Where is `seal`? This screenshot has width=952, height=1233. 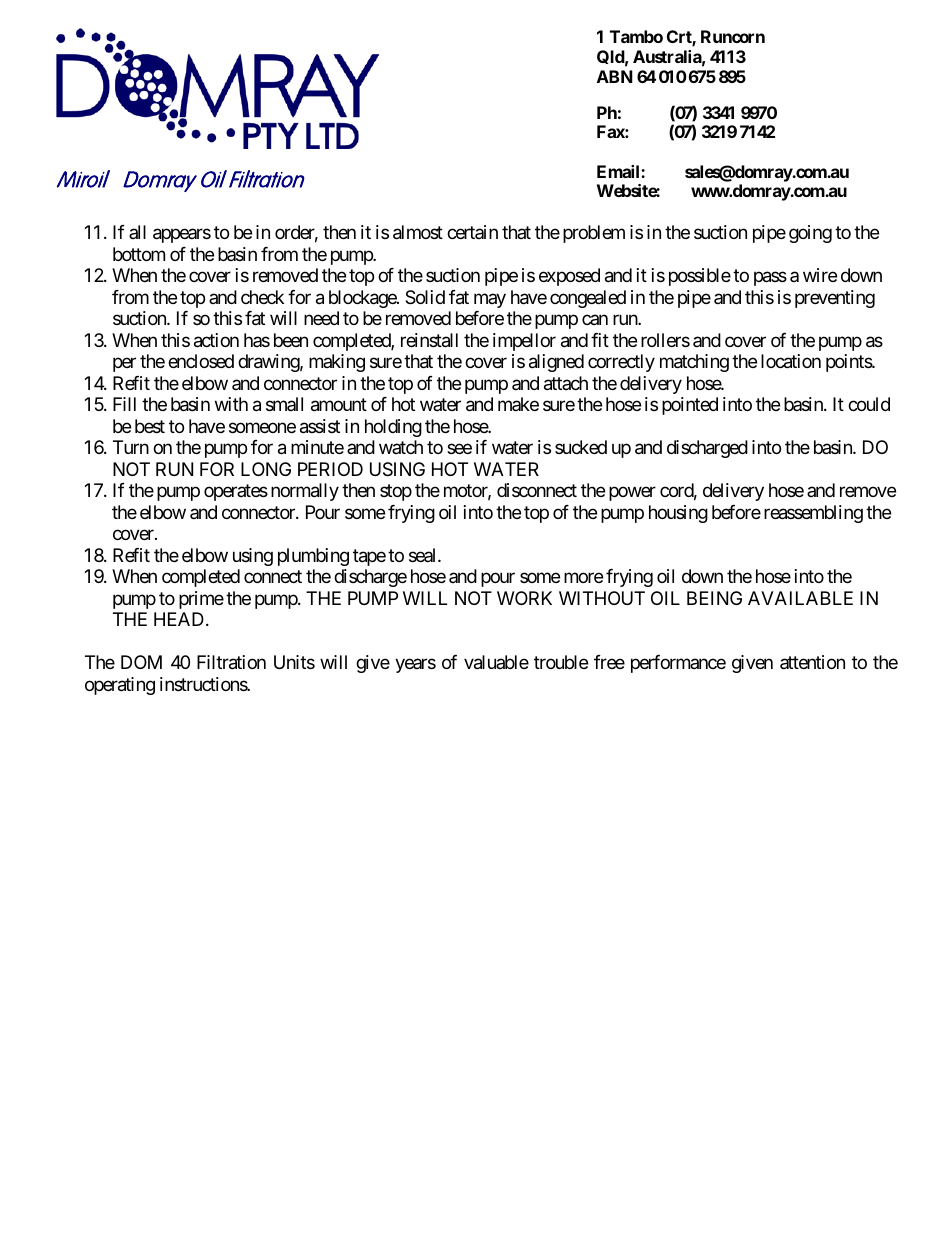 seal is located at coordinates (424, 555).
